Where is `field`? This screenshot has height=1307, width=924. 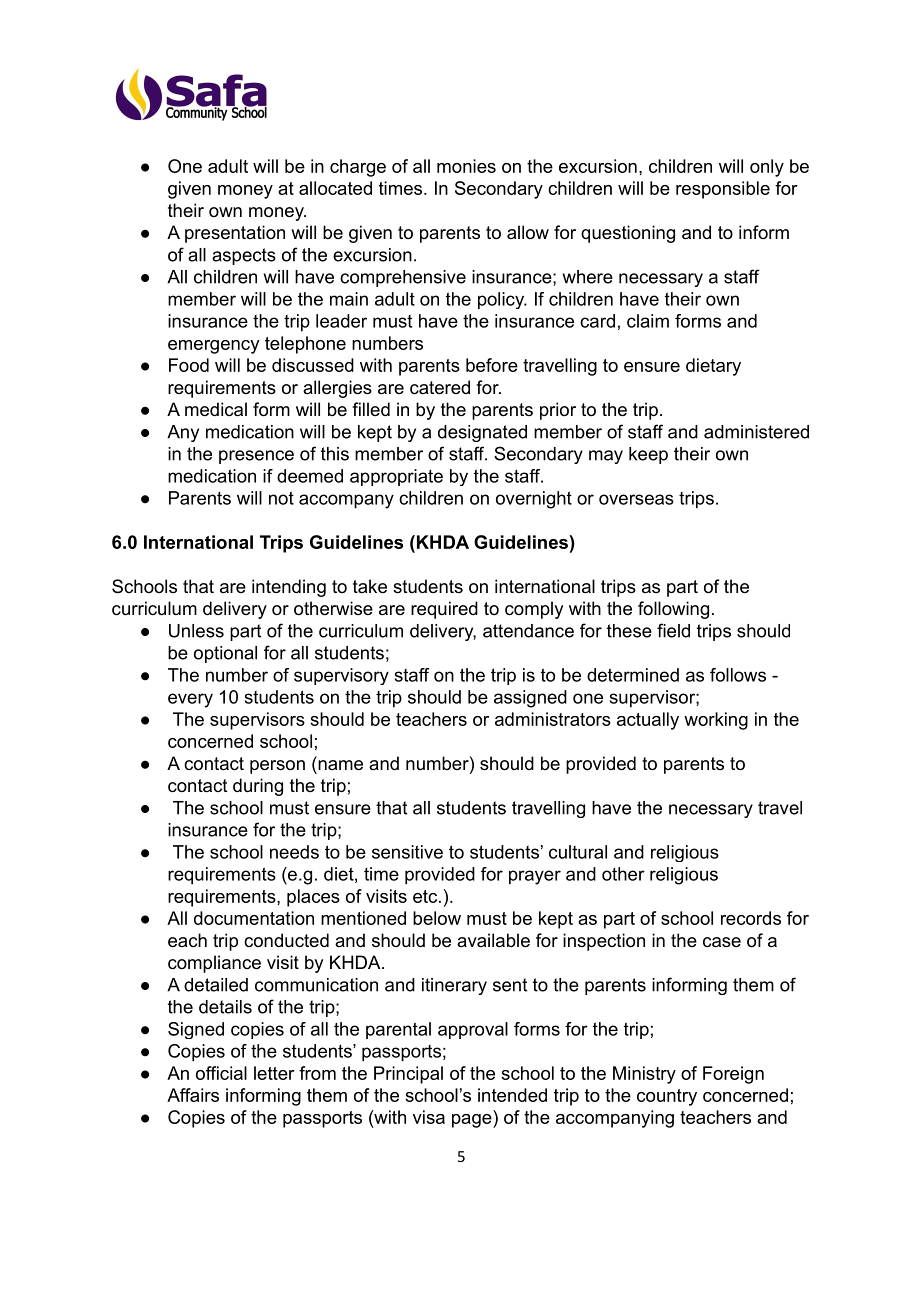
field is located at coordinates (673, 630).
